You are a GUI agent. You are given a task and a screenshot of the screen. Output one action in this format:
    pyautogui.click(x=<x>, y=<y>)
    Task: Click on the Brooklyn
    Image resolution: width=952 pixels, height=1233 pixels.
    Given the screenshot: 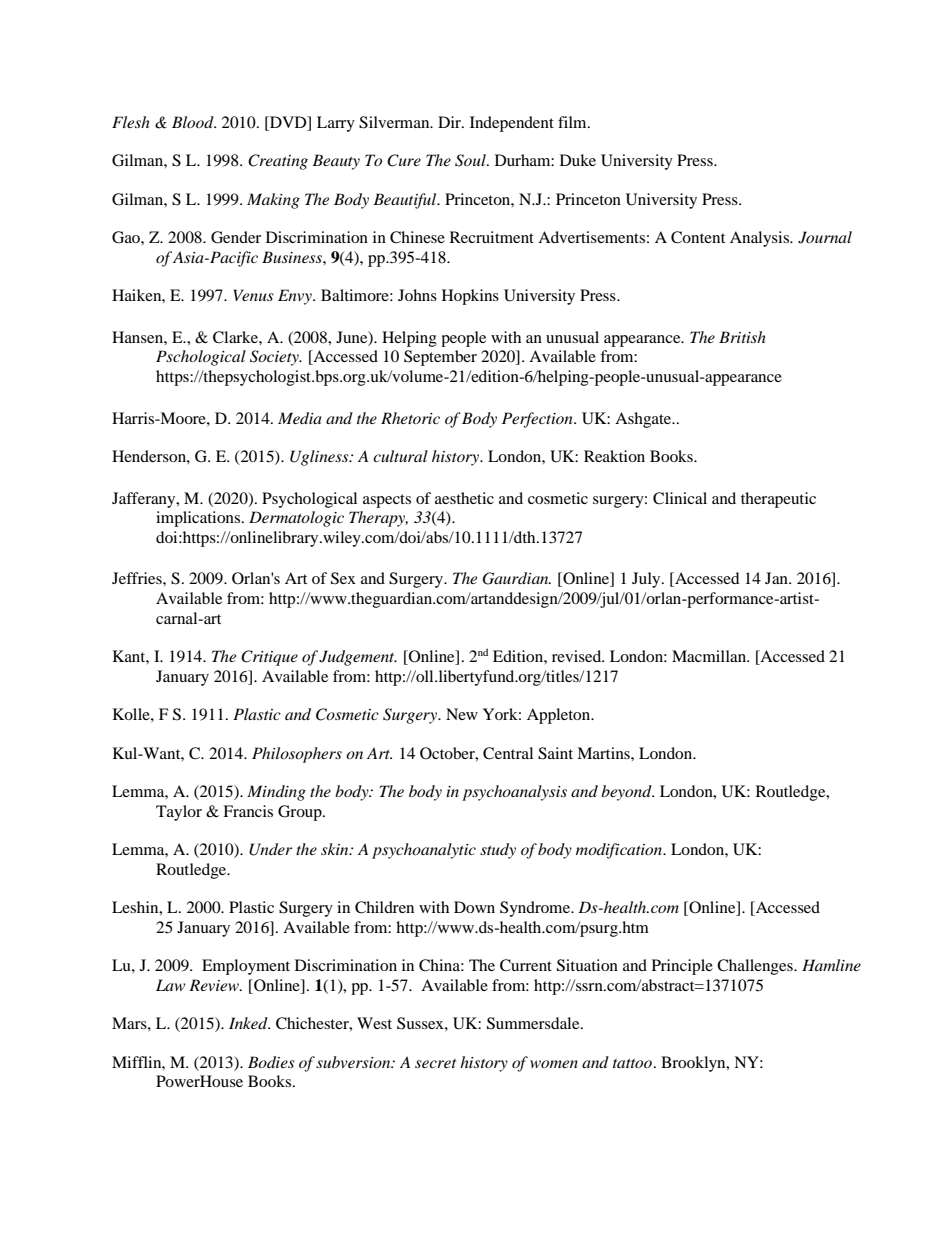 What is the action you would take?
    pyautogui.click(x=694, y=1064)
